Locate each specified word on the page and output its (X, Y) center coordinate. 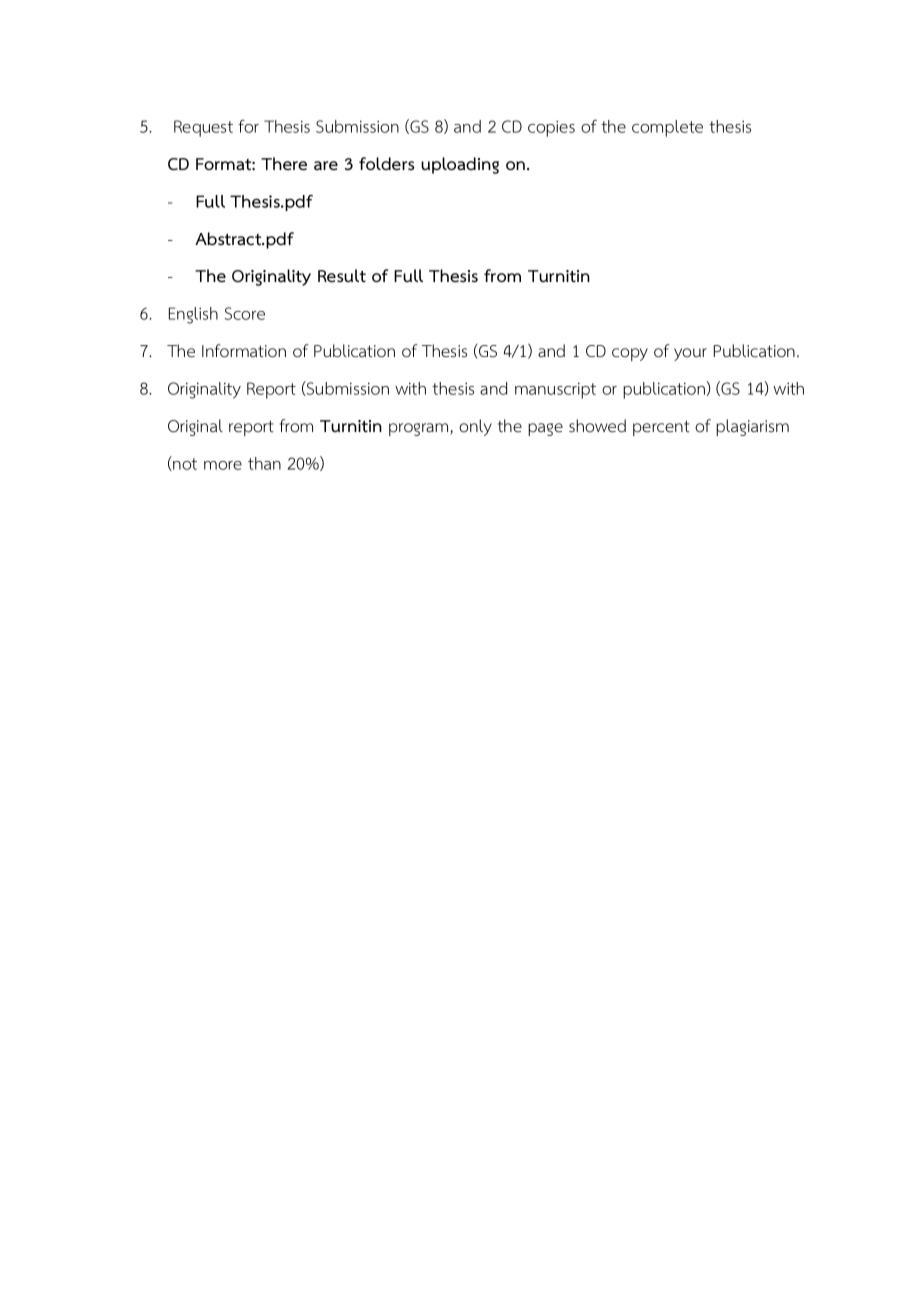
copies (551, 129)
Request (203, 128)
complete (667, 128)
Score (245, 313)
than (264, 463)
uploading (460, 165)
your (690, 354)
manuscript (555, 391)
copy (630, 354)
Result (342, 276)
